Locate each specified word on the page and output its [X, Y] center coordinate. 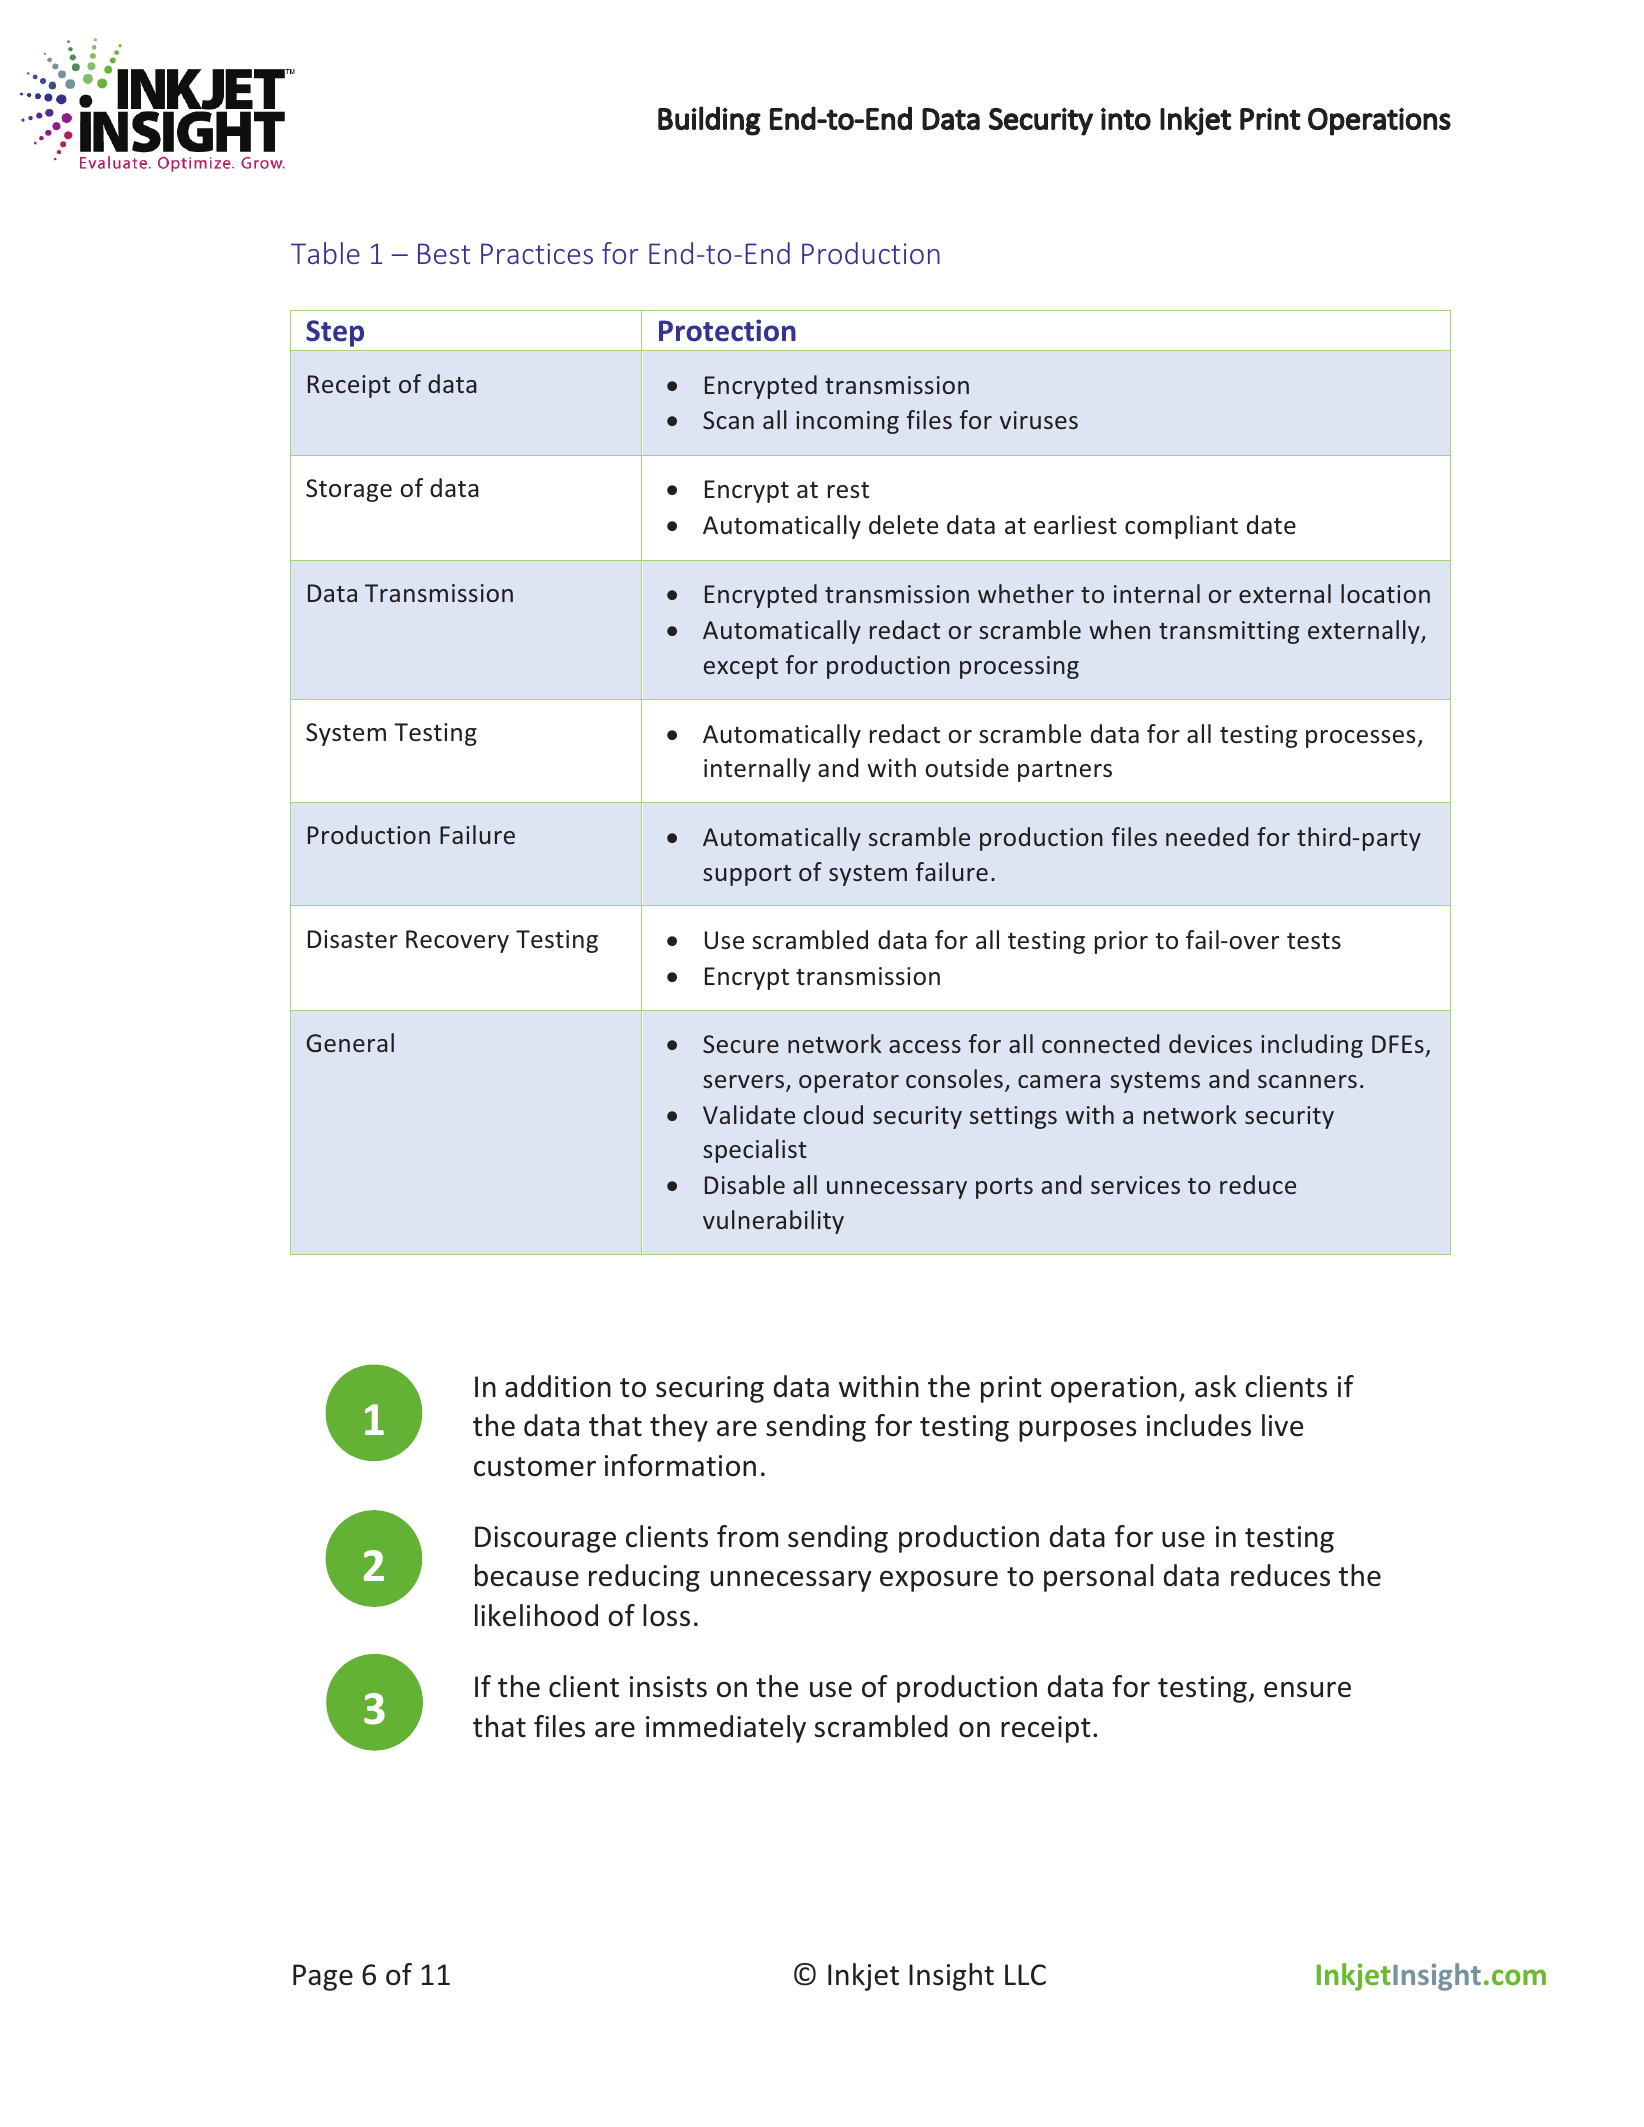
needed [1207, 836]
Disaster [353, 939]
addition [558, 1386]
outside [967, 768]
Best [444, 253]
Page [323, 1977]
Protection [727, 330]
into [1126, 118]
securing [710, 1389]
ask [1215, 1386]
